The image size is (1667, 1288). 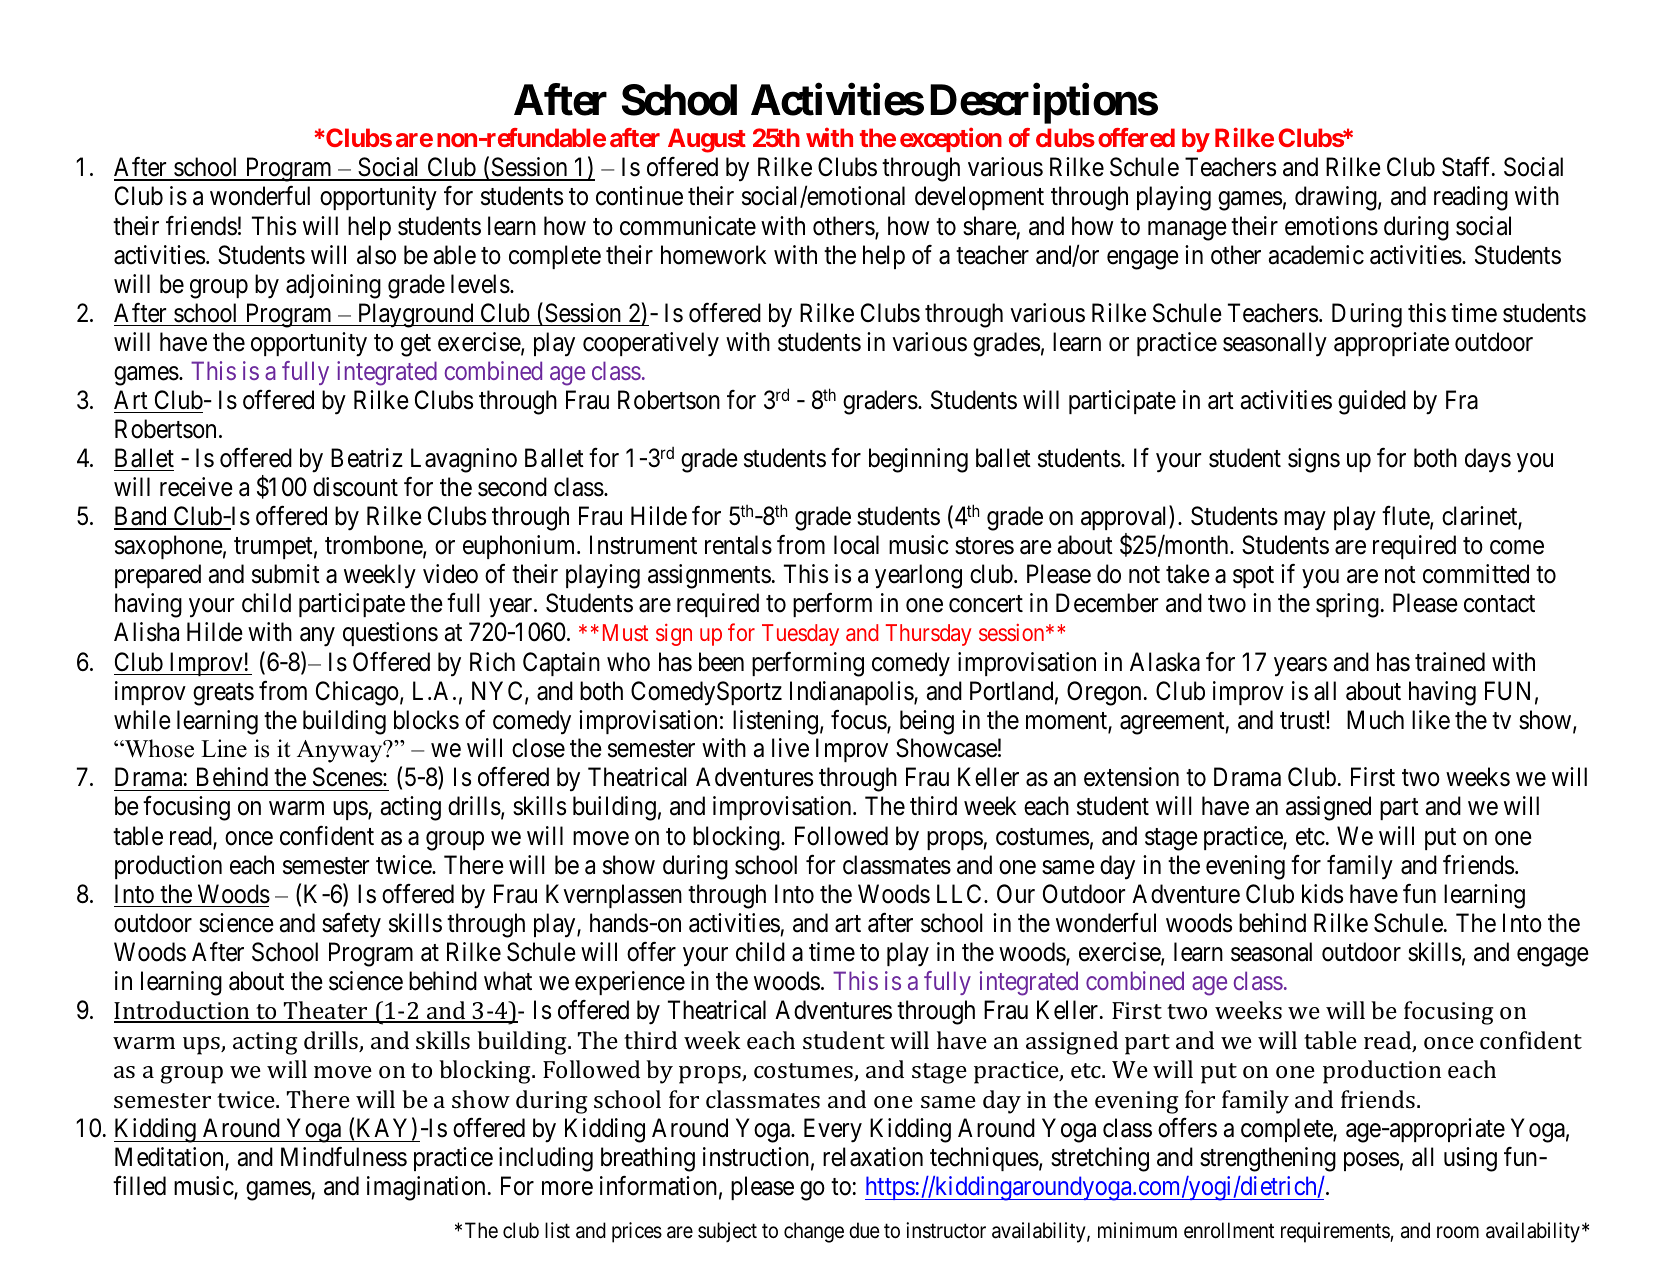 I want to click on Staff, so click(x=1468, y=167).
